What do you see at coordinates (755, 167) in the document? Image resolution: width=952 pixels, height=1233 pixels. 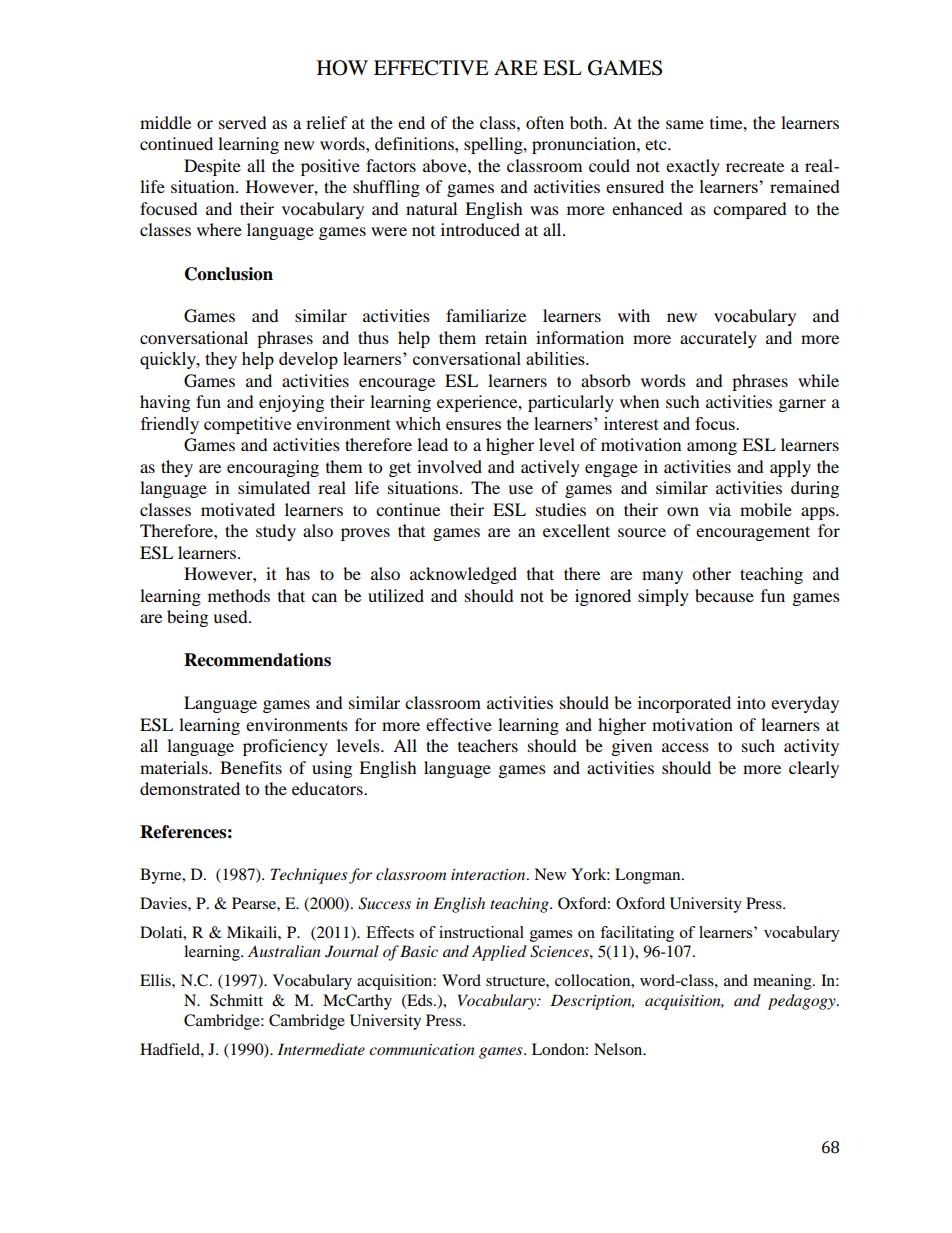 I see `recreate` at bounding box center [755, 167].
